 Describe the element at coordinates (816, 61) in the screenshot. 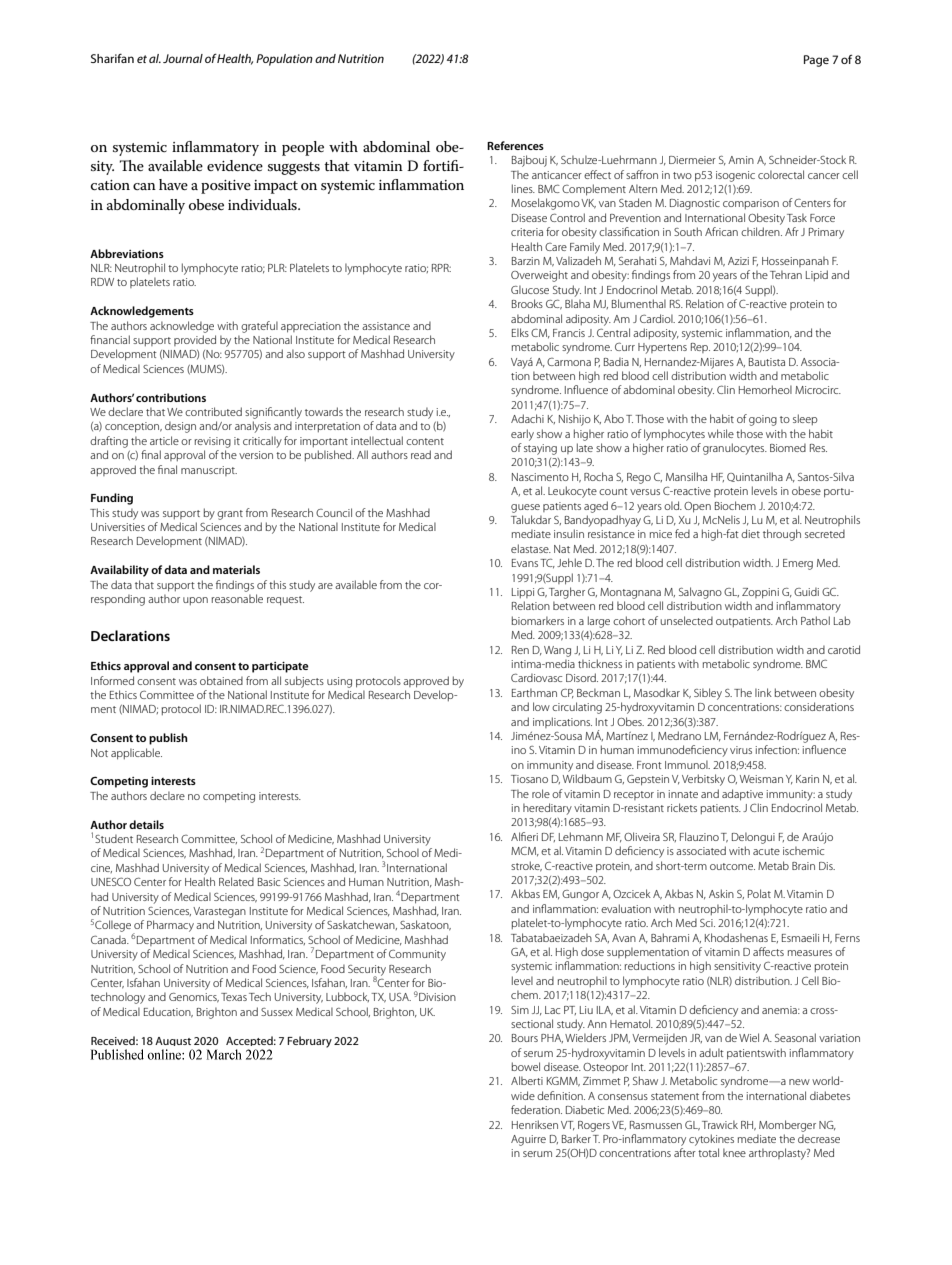

I see `Page` at that location.
